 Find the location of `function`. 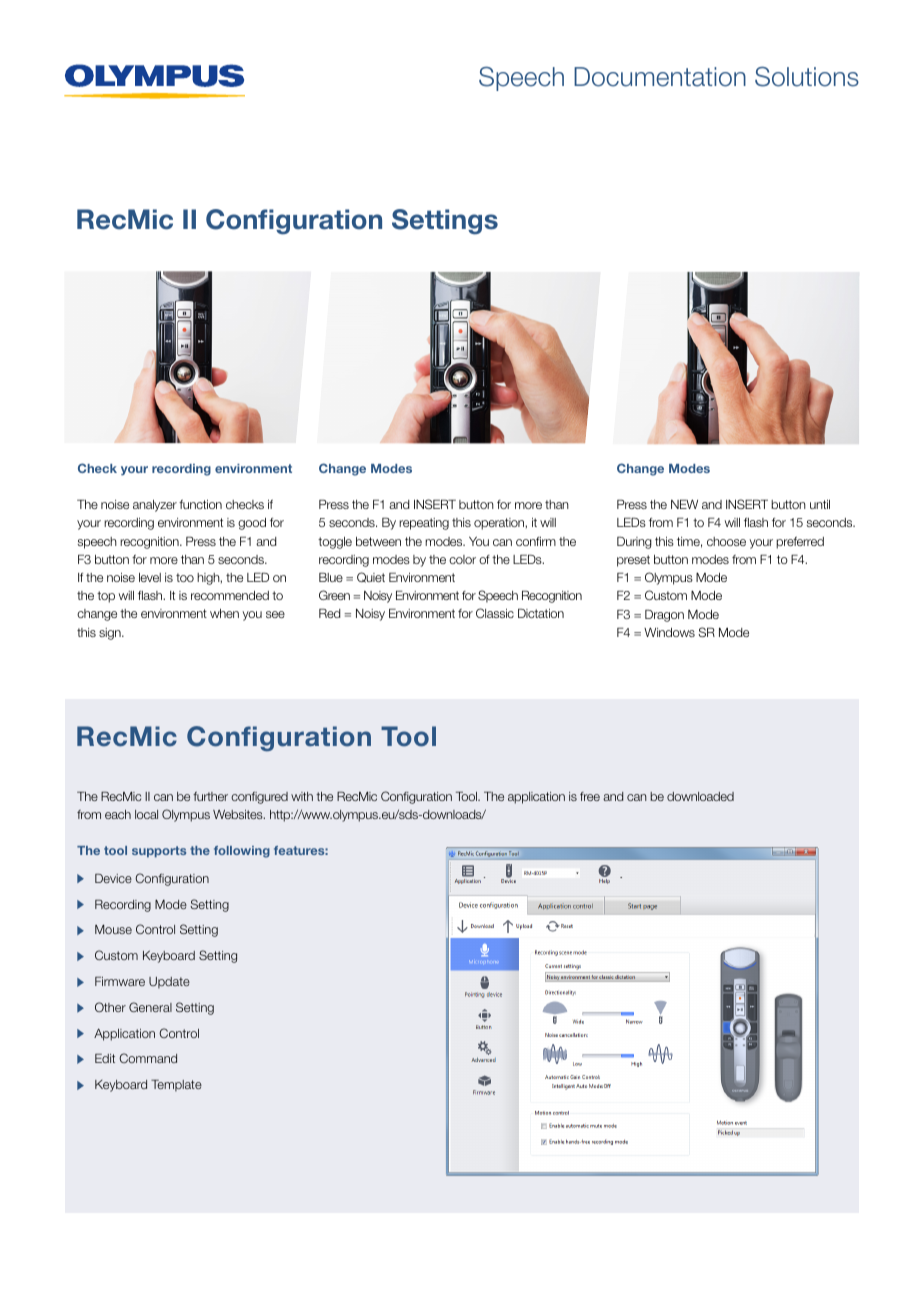

function is located at coordinates (200, 504).
